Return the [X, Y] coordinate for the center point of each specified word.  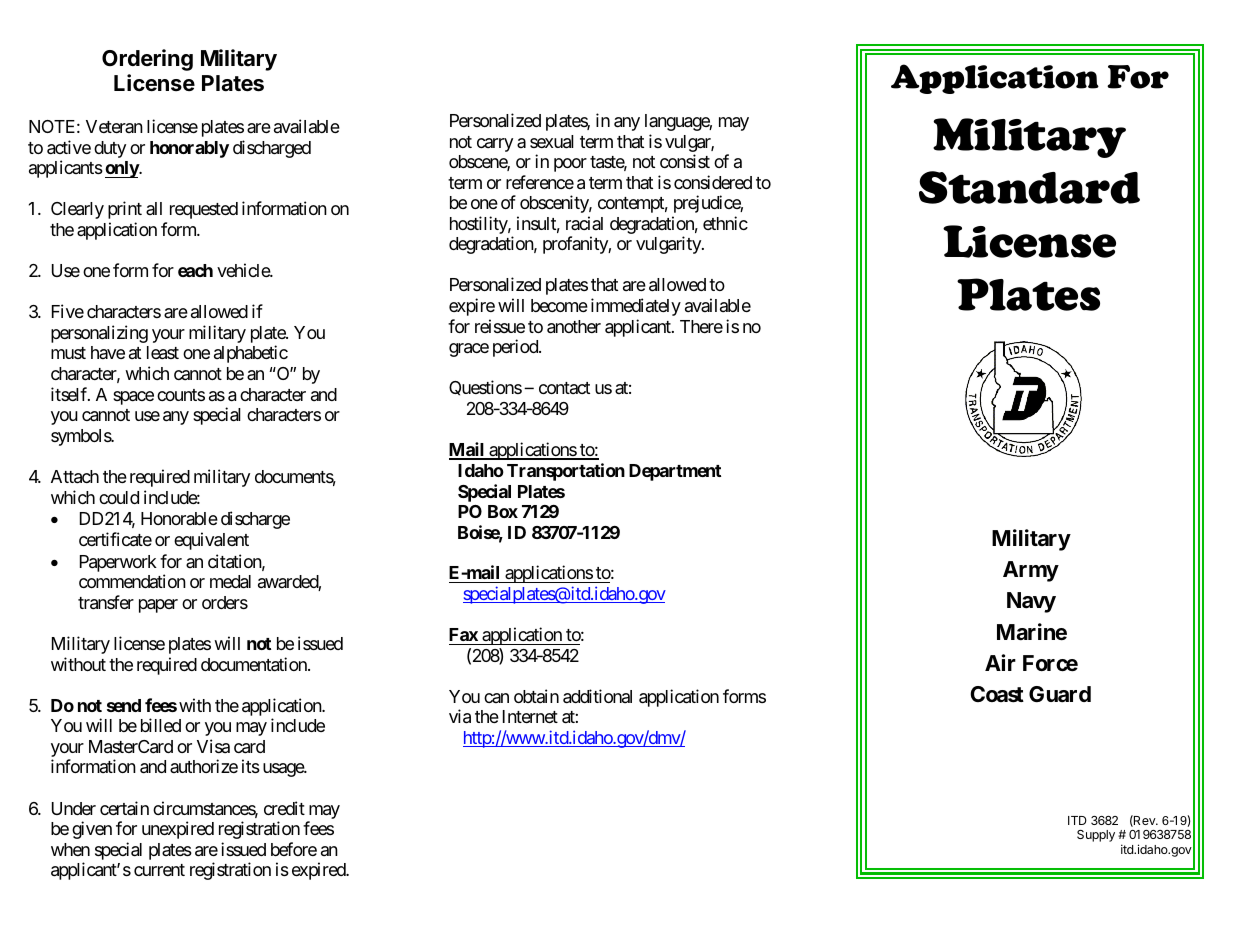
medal [230, 582]
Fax [463, 634]
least [163, 353]
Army [1031, 571]
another [574, 327]
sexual [552, 142]
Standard [1029, 187]
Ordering [147, 60]
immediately [636, 307]
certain [124, 808]
